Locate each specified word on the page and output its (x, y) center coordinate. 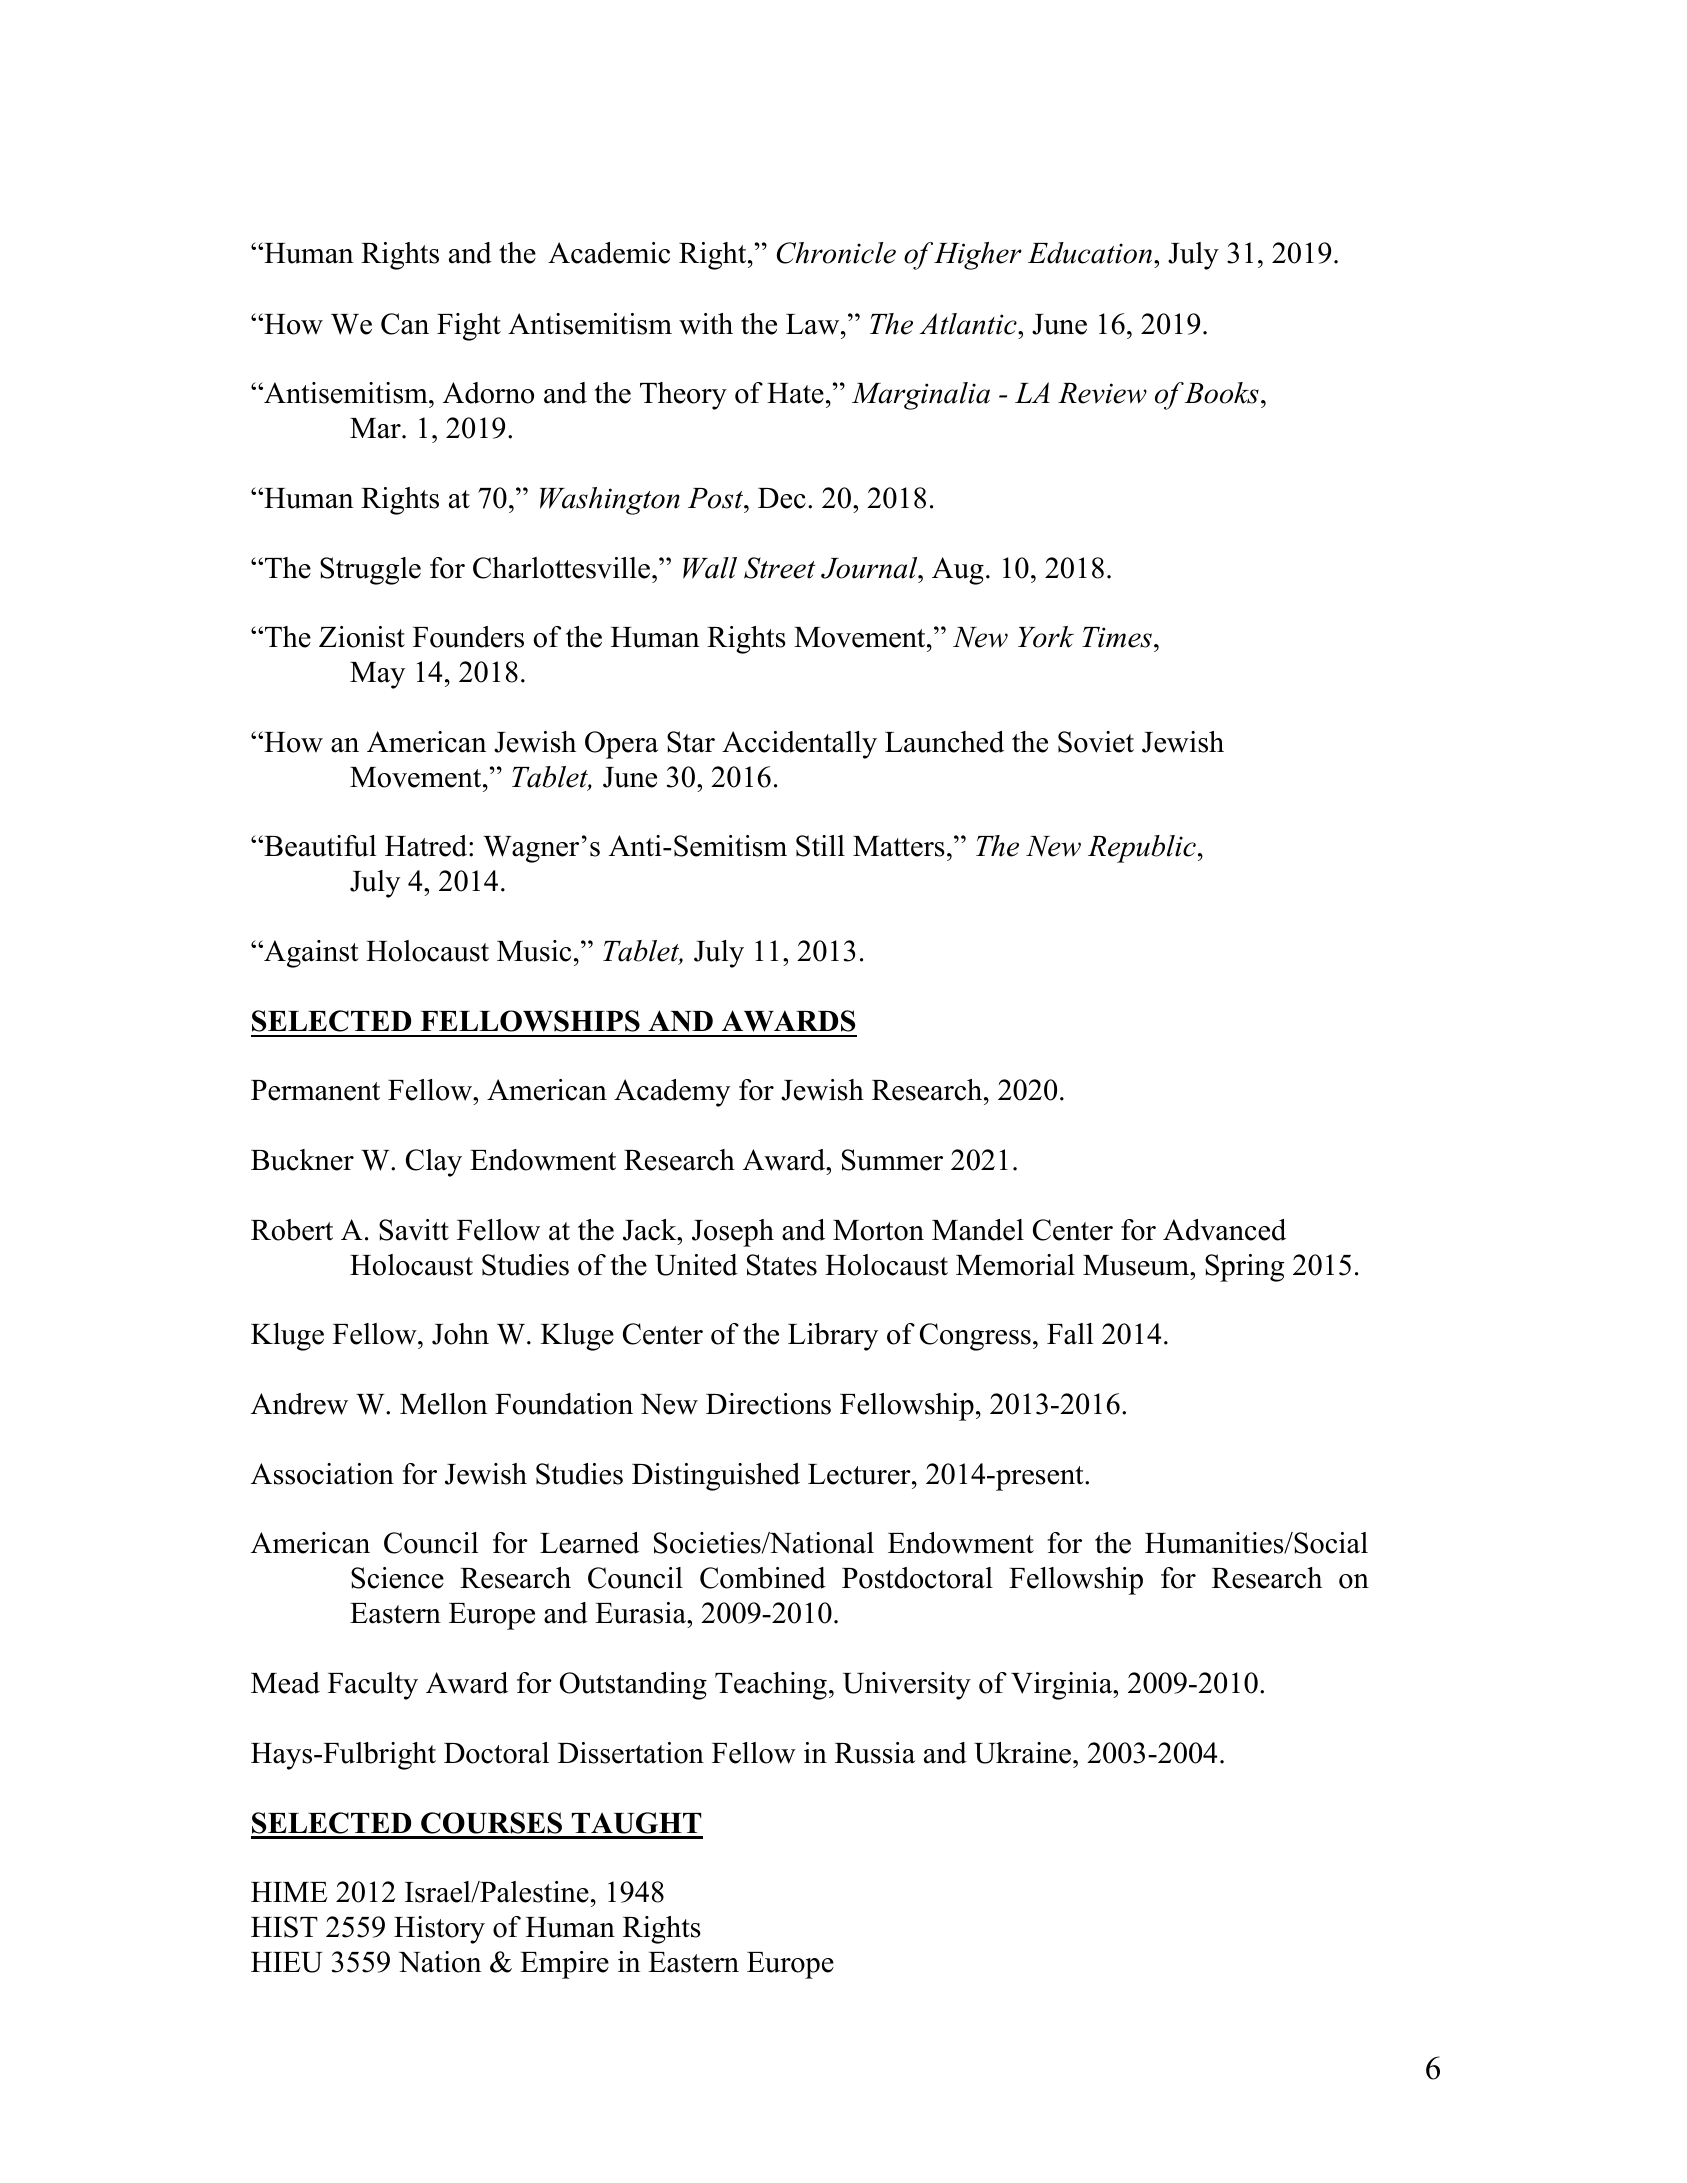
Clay (434, 1163)
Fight (469, 327)
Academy (672, 1093)
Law (814, 324)
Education (1090, 253)
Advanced (1224, 1230)
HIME (289, 1892)
